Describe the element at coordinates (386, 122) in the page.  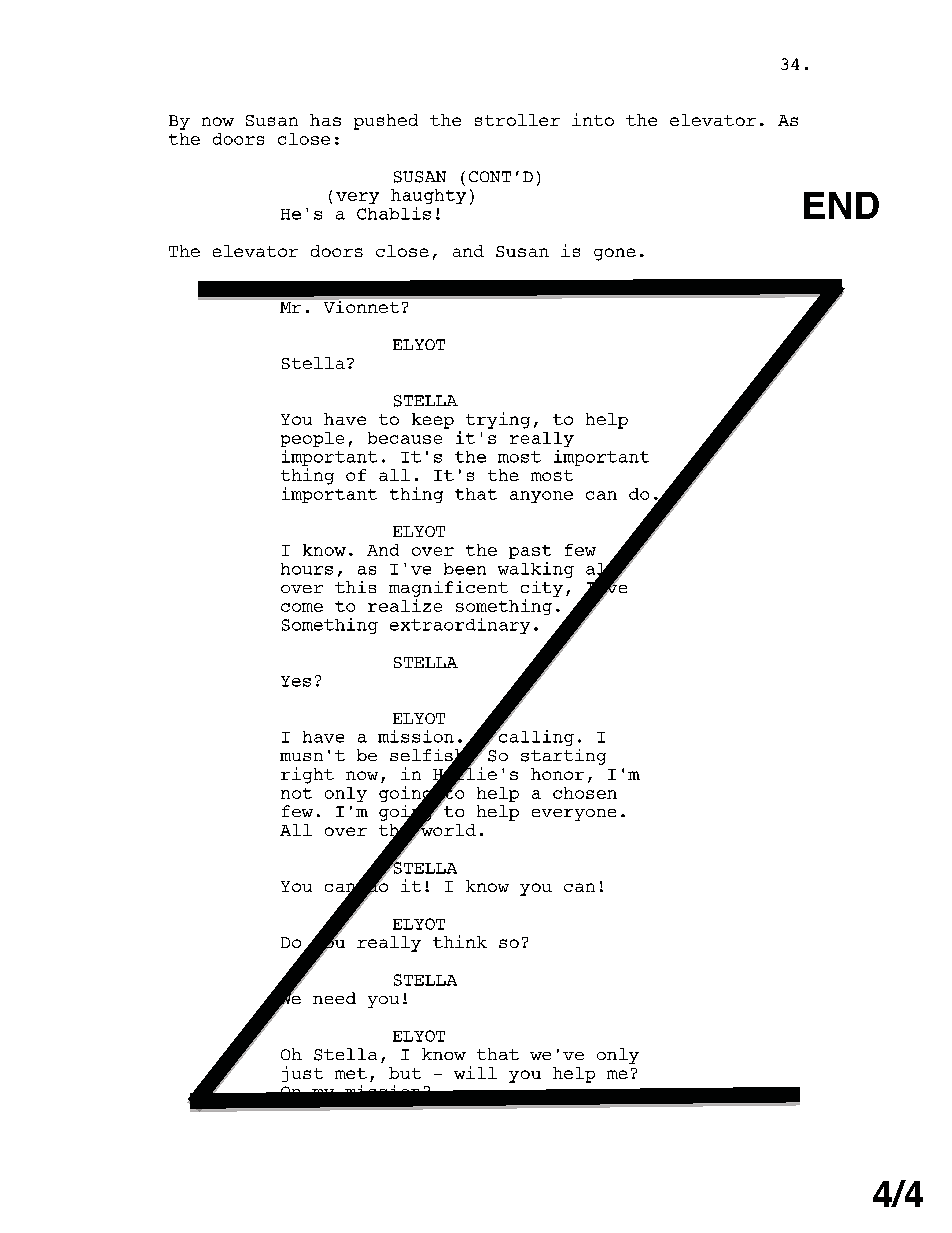
I see `pushed` at that location.
